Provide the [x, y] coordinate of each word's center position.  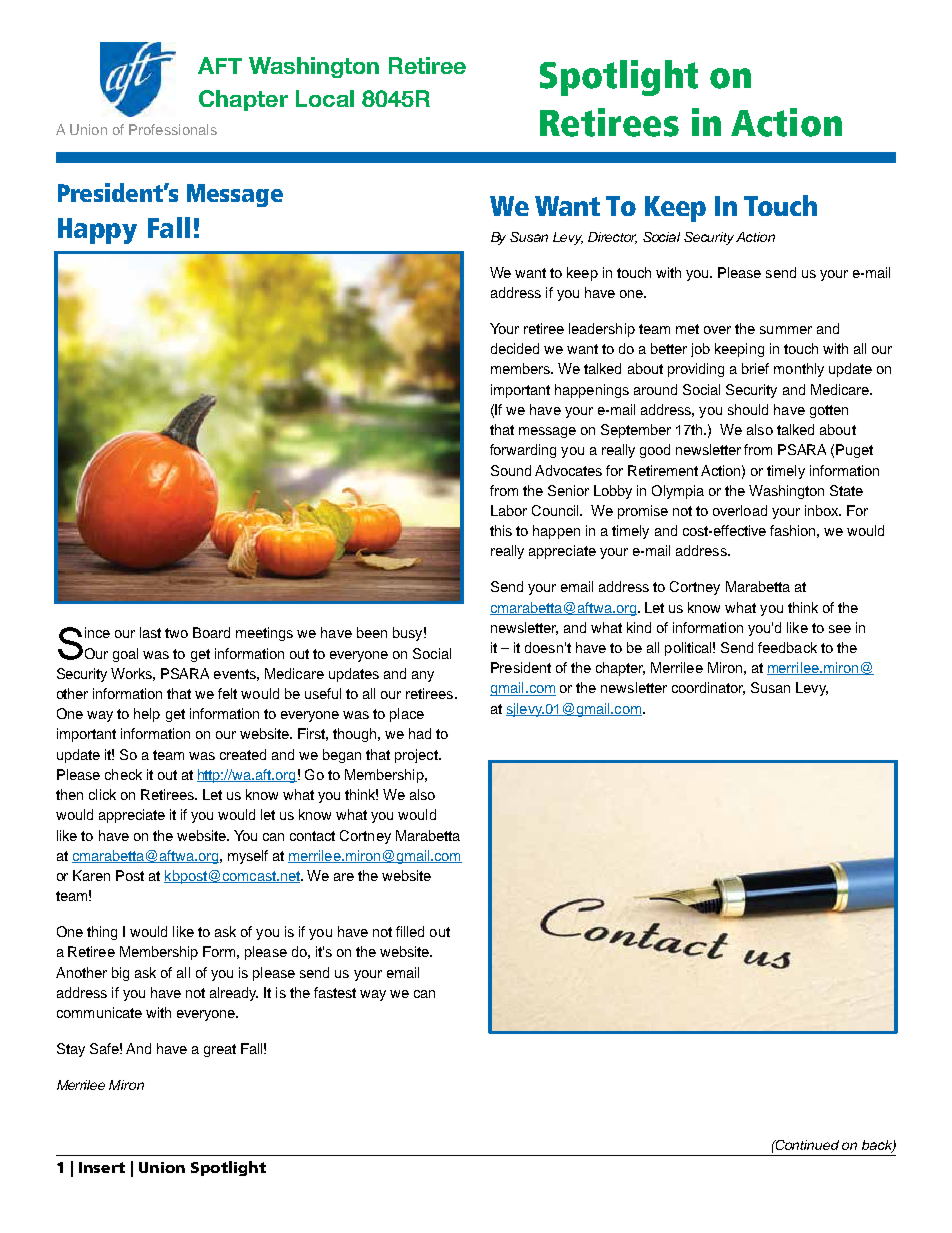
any [423, 676]
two [176, 633]
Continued [806, 1145]
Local [325, 98]
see [840, 629]
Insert [102, 1167]
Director [612, 238]
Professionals [173, 129]
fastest [335, 992]
